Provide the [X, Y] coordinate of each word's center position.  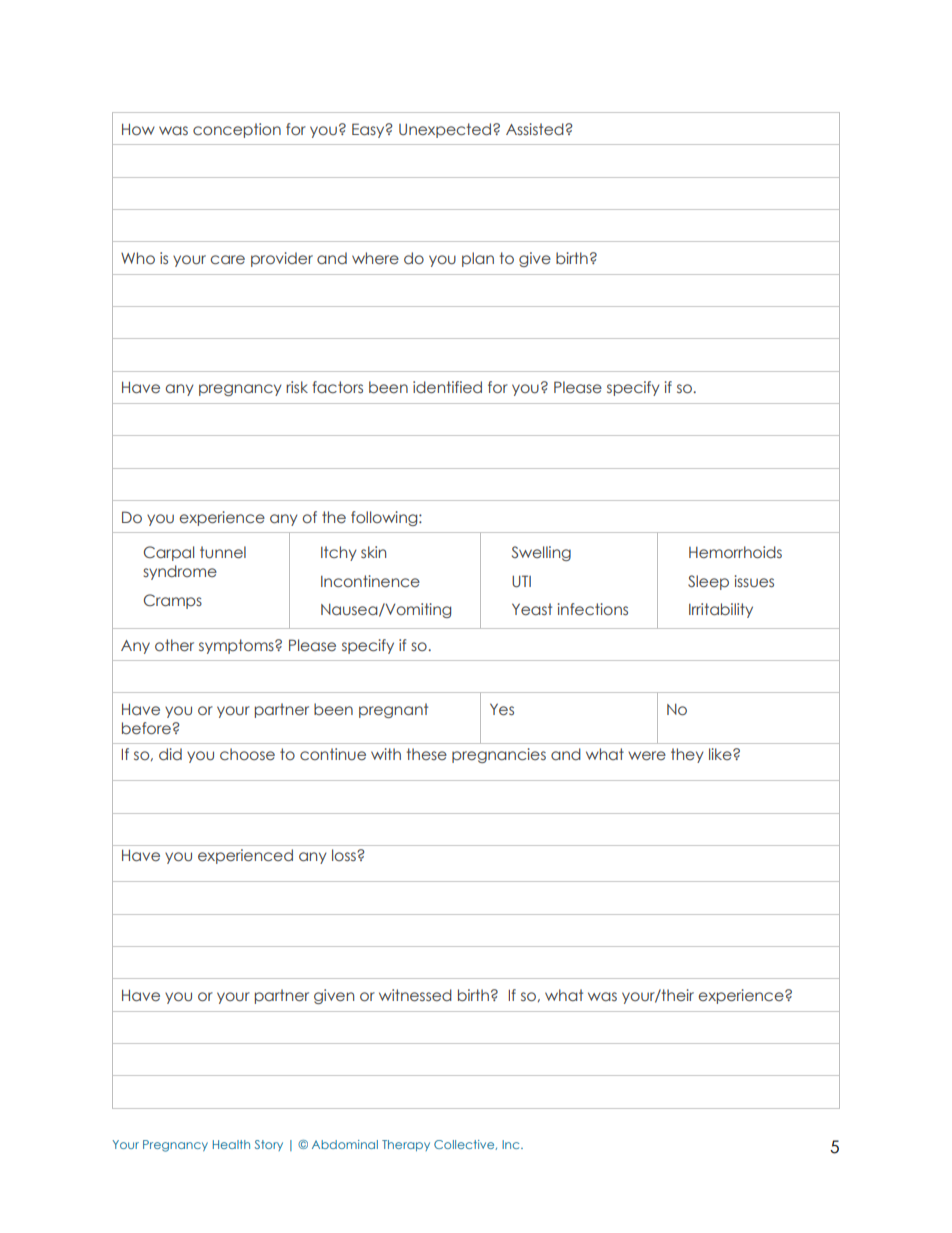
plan [478, 259]
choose [247, 754]
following [385, 518]
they [687, 755]
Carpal [169, 553]
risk [297, 387]
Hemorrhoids [735, 552]
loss [345, 855]
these [427, 754]
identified [447, 387]
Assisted [536, 129]
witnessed [415, 995]
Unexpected [446, 130]
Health [231, 1144]
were [647, 756]
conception [237, 130]
